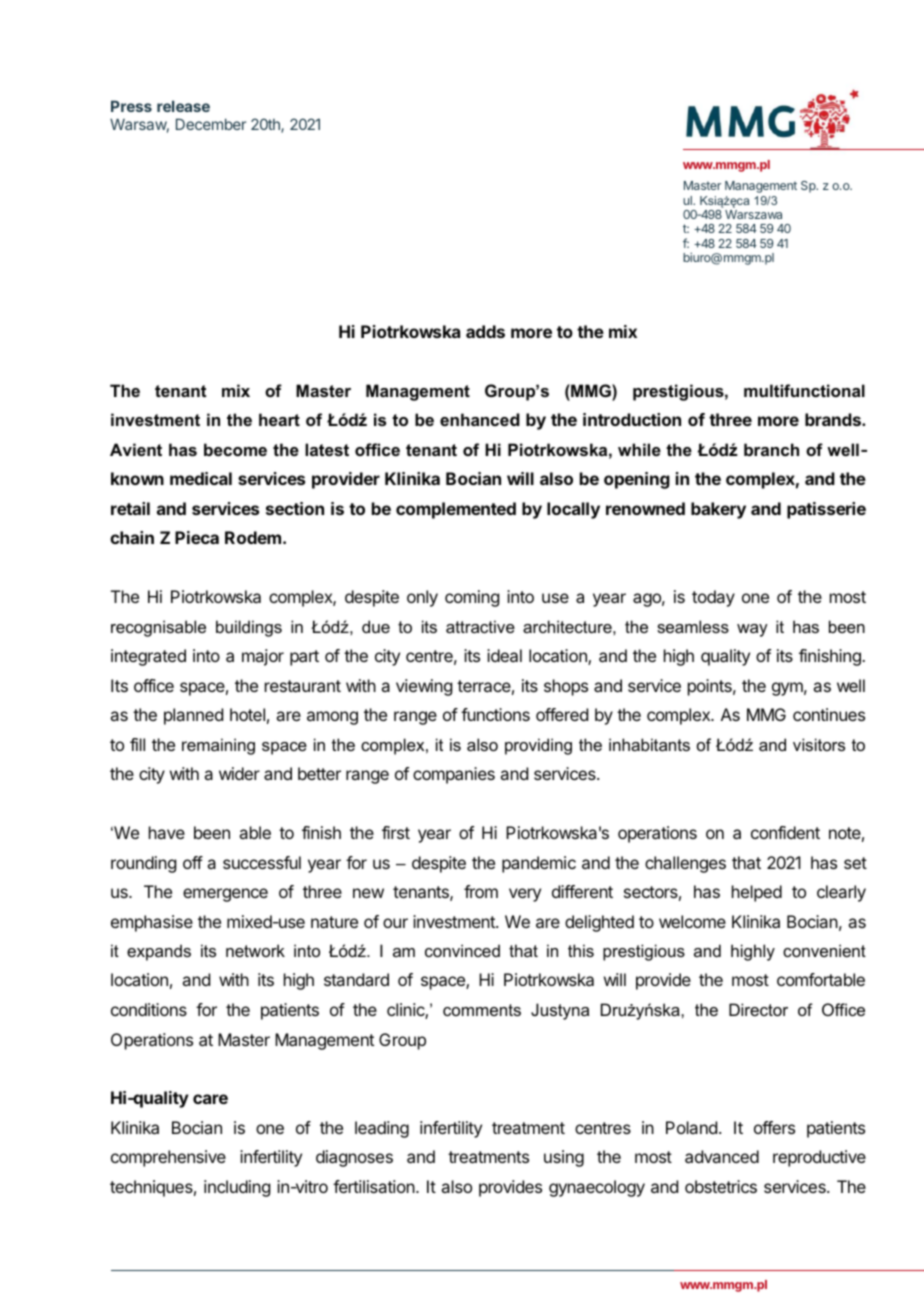 The height and width of the document is (1308, 924). What do you see at coordinates (564, 1158) in the document?
I see `using` at bounding box center [564, 1158].
